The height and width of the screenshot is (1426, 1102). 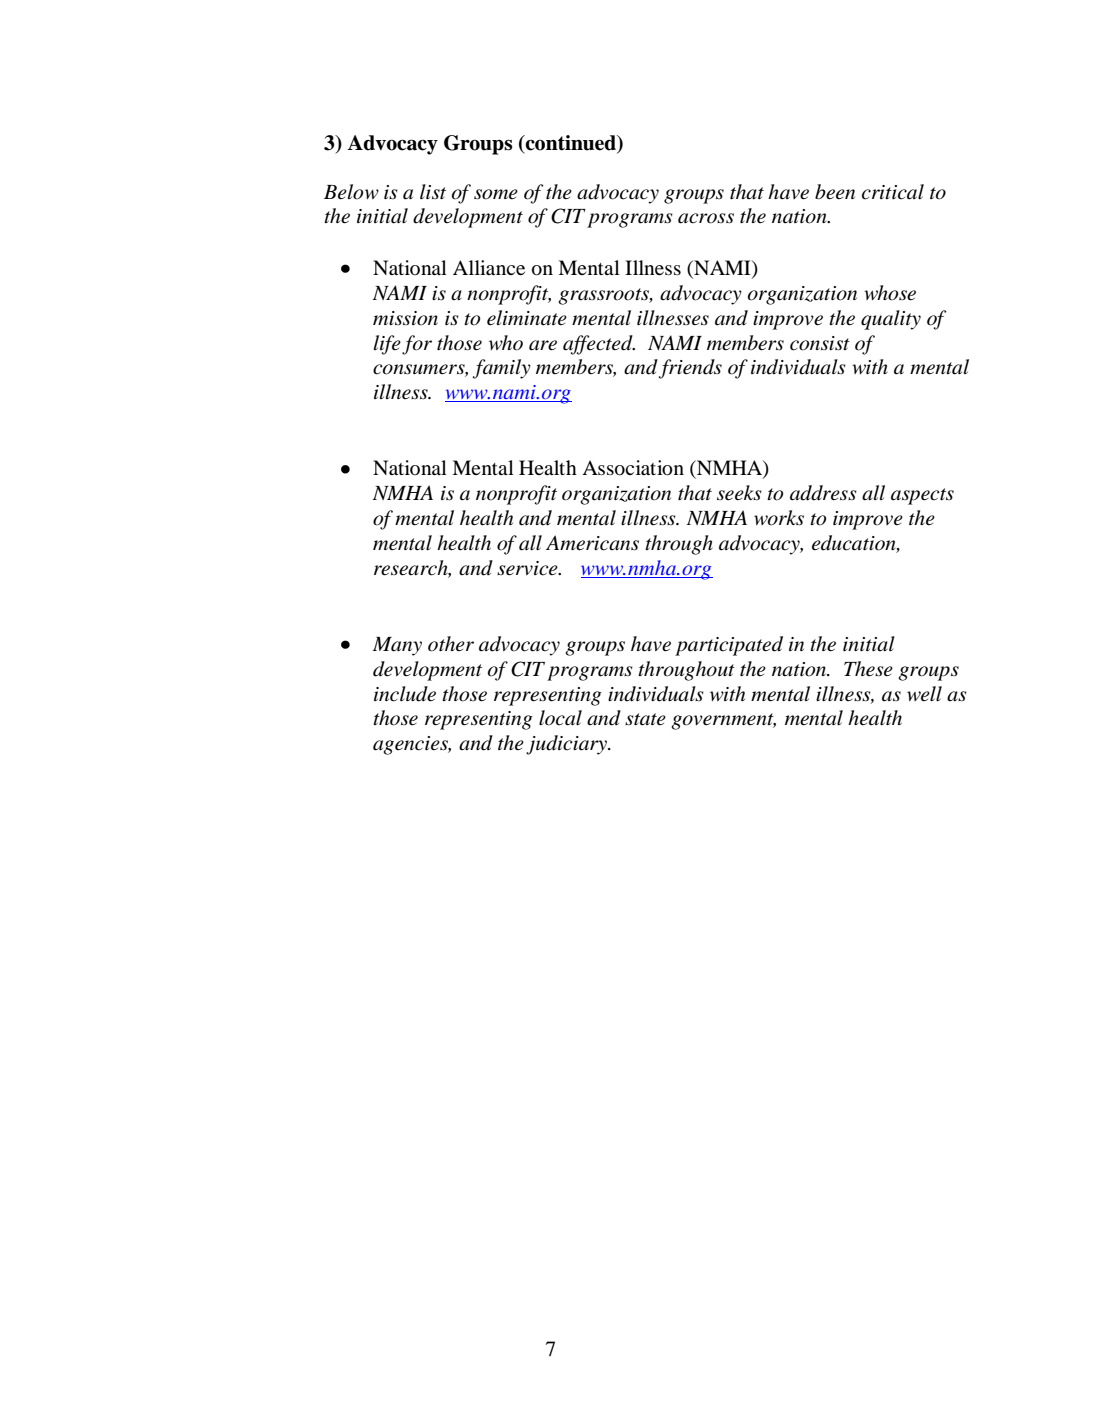 What do you see at coordinates (405, 318) in the screenshot?
I see `mission` at bounding box center [405, 318].
